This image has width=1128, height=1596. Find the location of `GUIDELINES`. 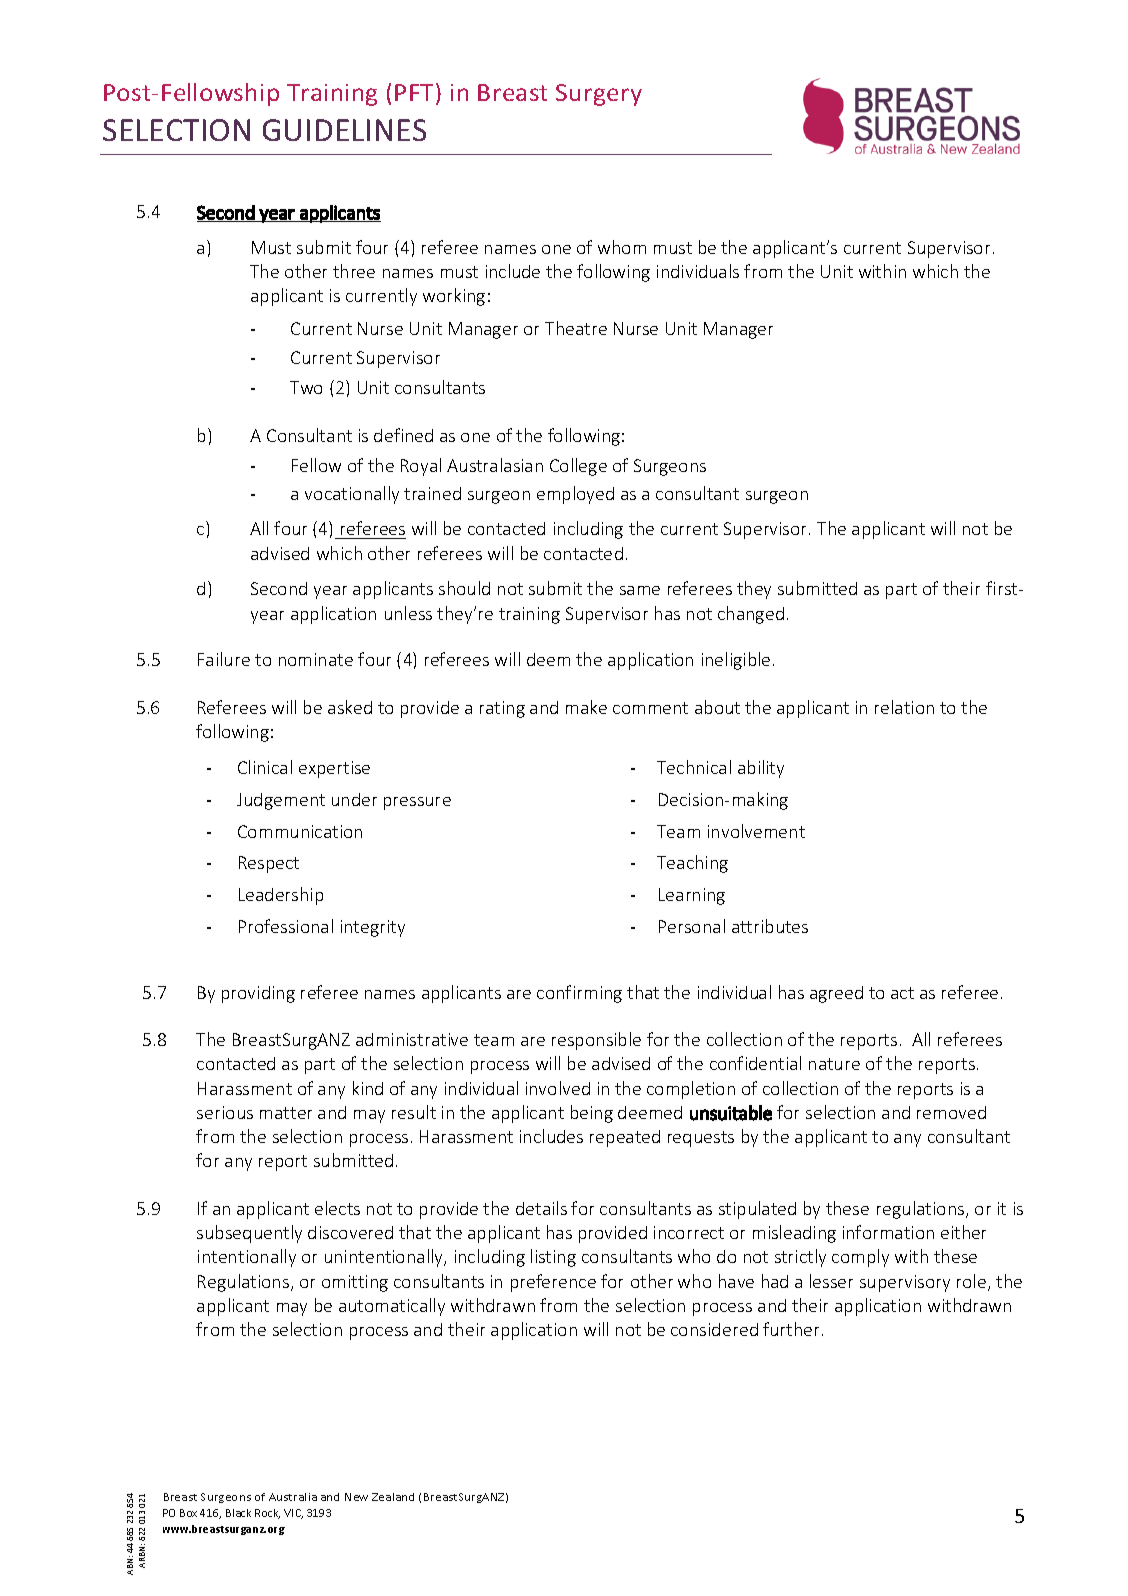

GUIDELINES is located at coordinates (344, 130).
